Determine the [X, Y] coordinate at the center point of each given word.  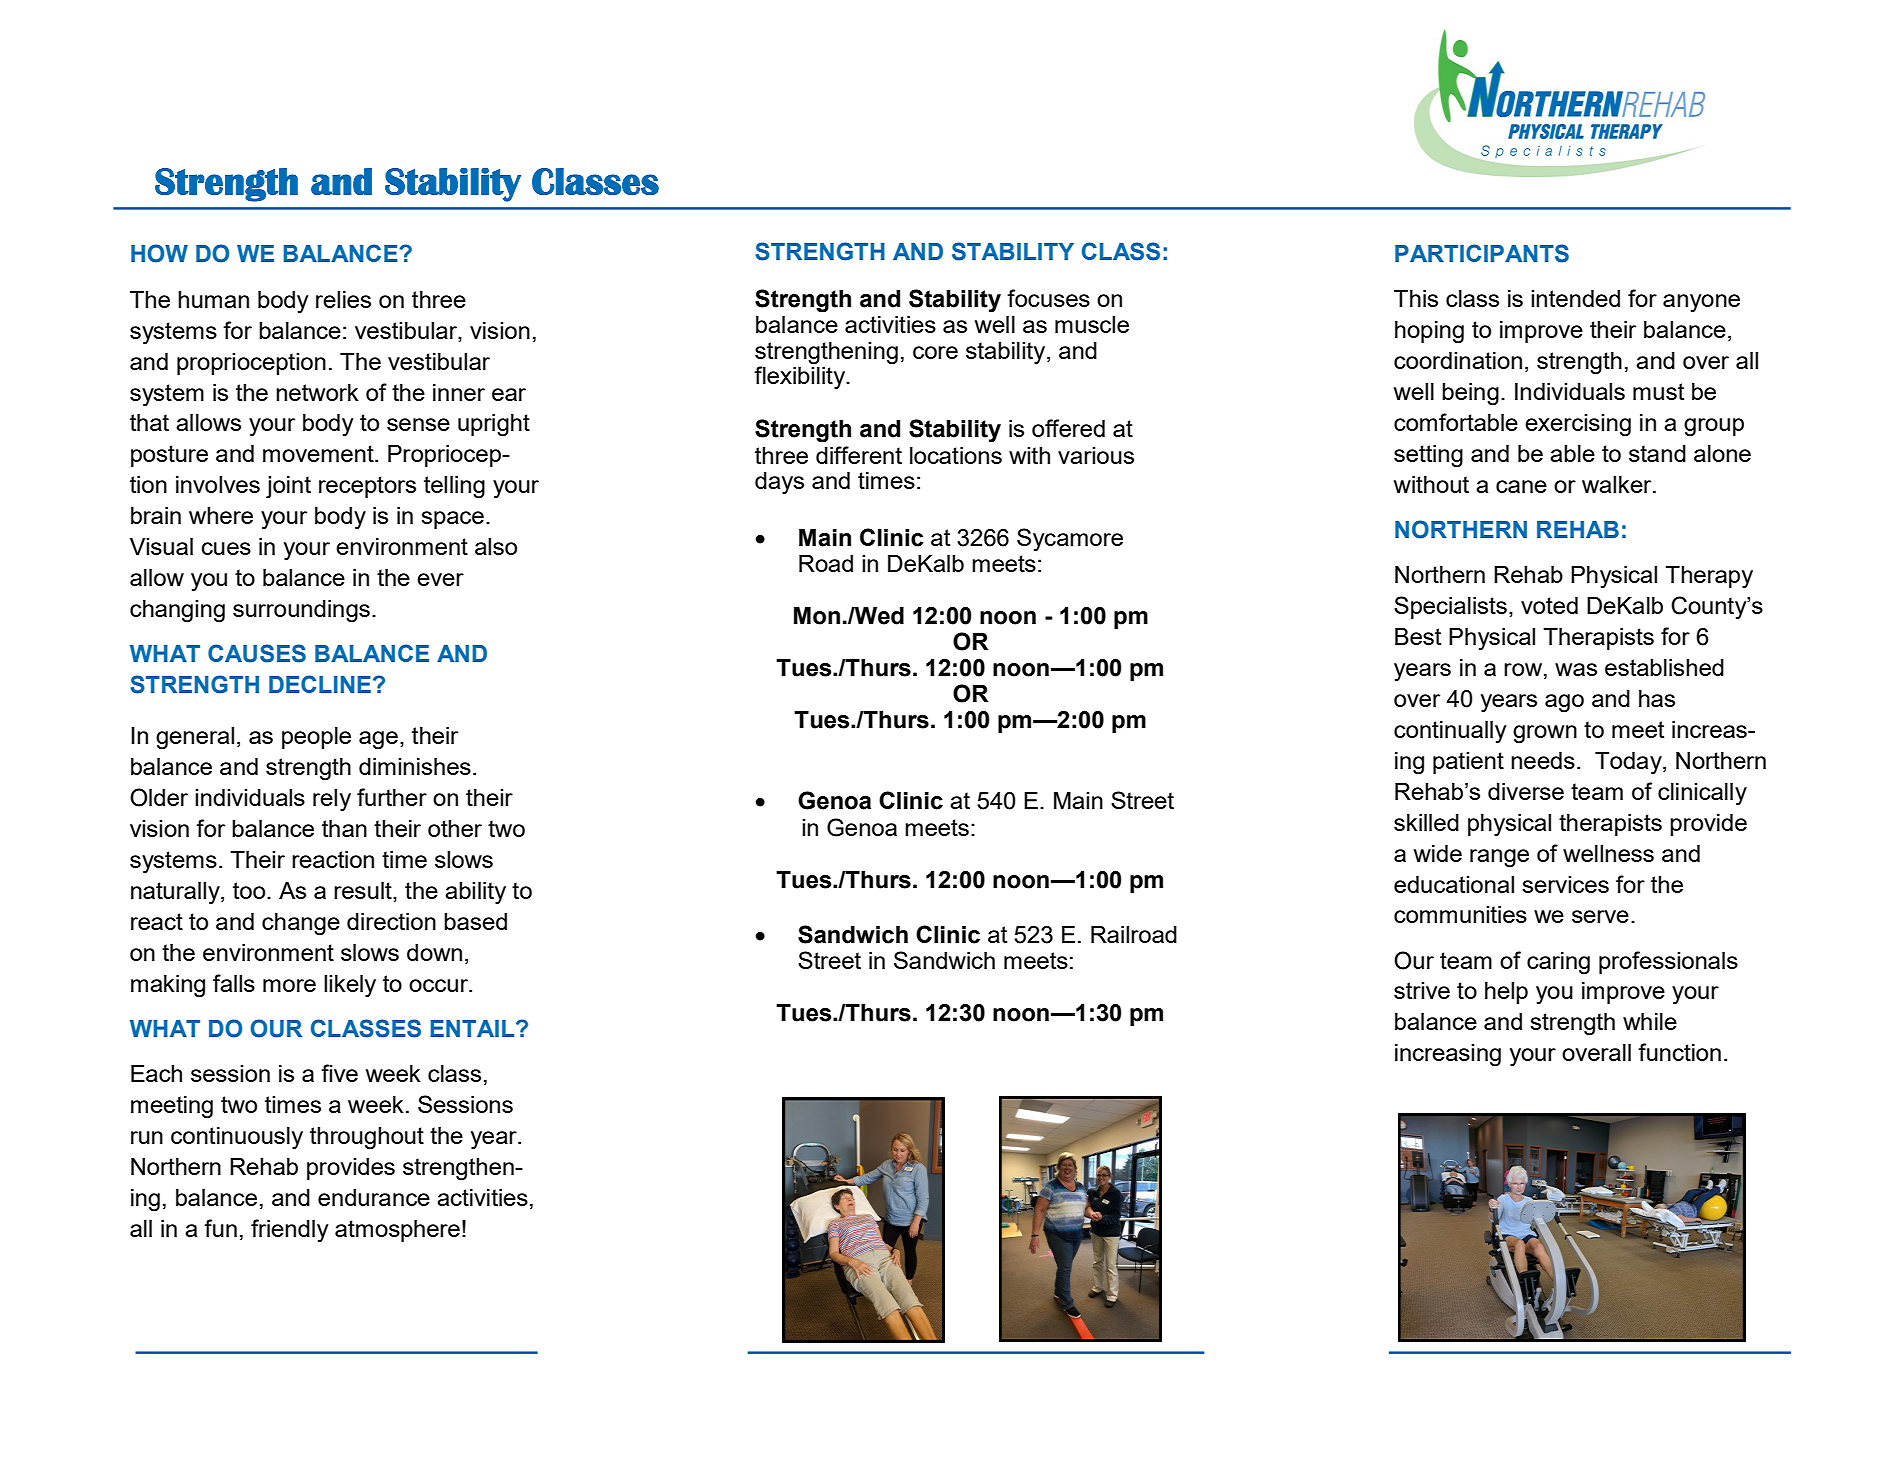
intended [1575, 298]
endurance [374, 1197]
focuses [1048, 298]
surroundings [301, 611]
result [364, 892]
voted [1549, 605]
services [1565, 884]
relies [343, 299]
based [475, 921]
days [779, 483]
